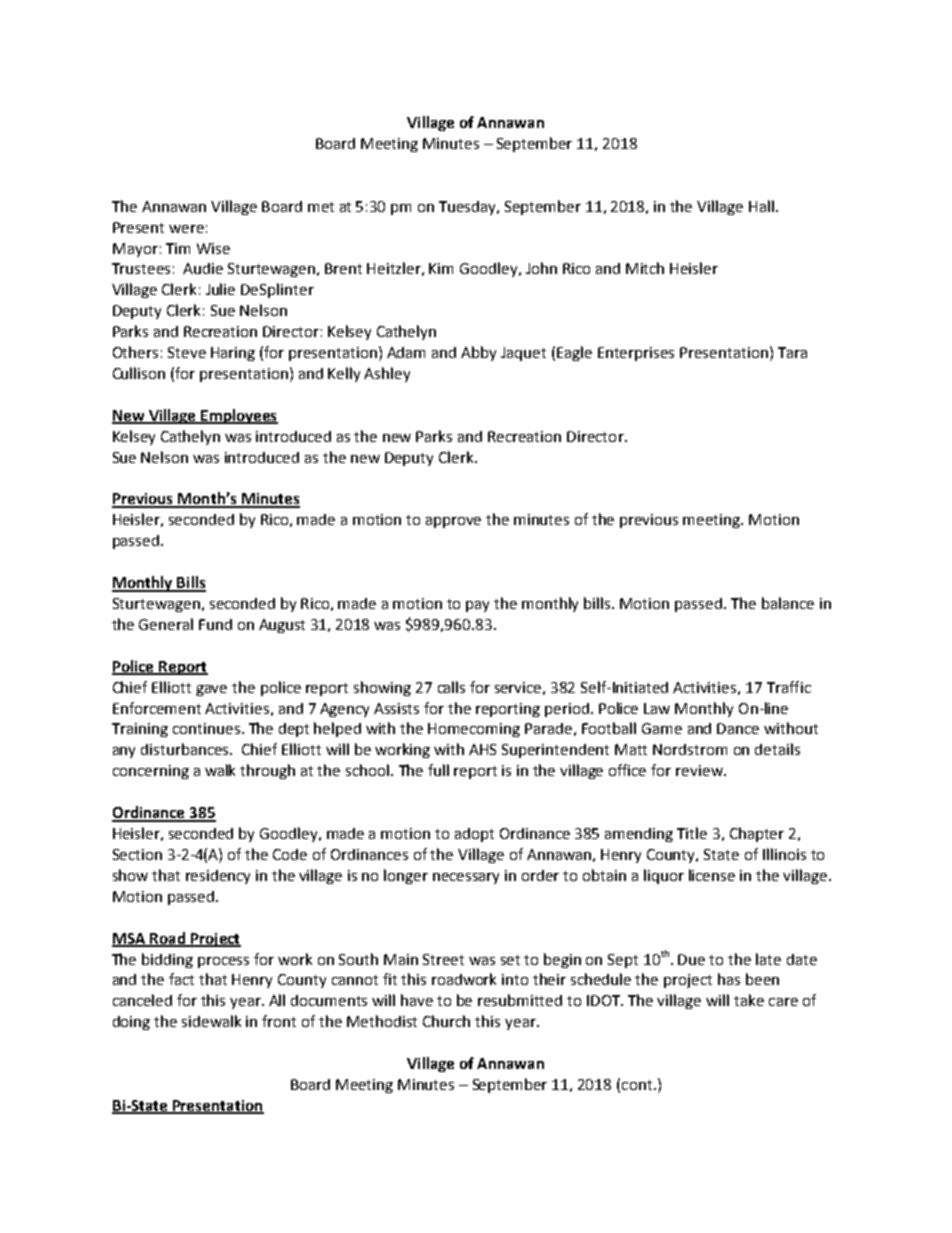 Image resolution: width=952 pixels, height=1233 pixels. What do you see at coordinates (446, 1021) in the screenshot?
I see `Church` at bounding box center [446, 1021].
